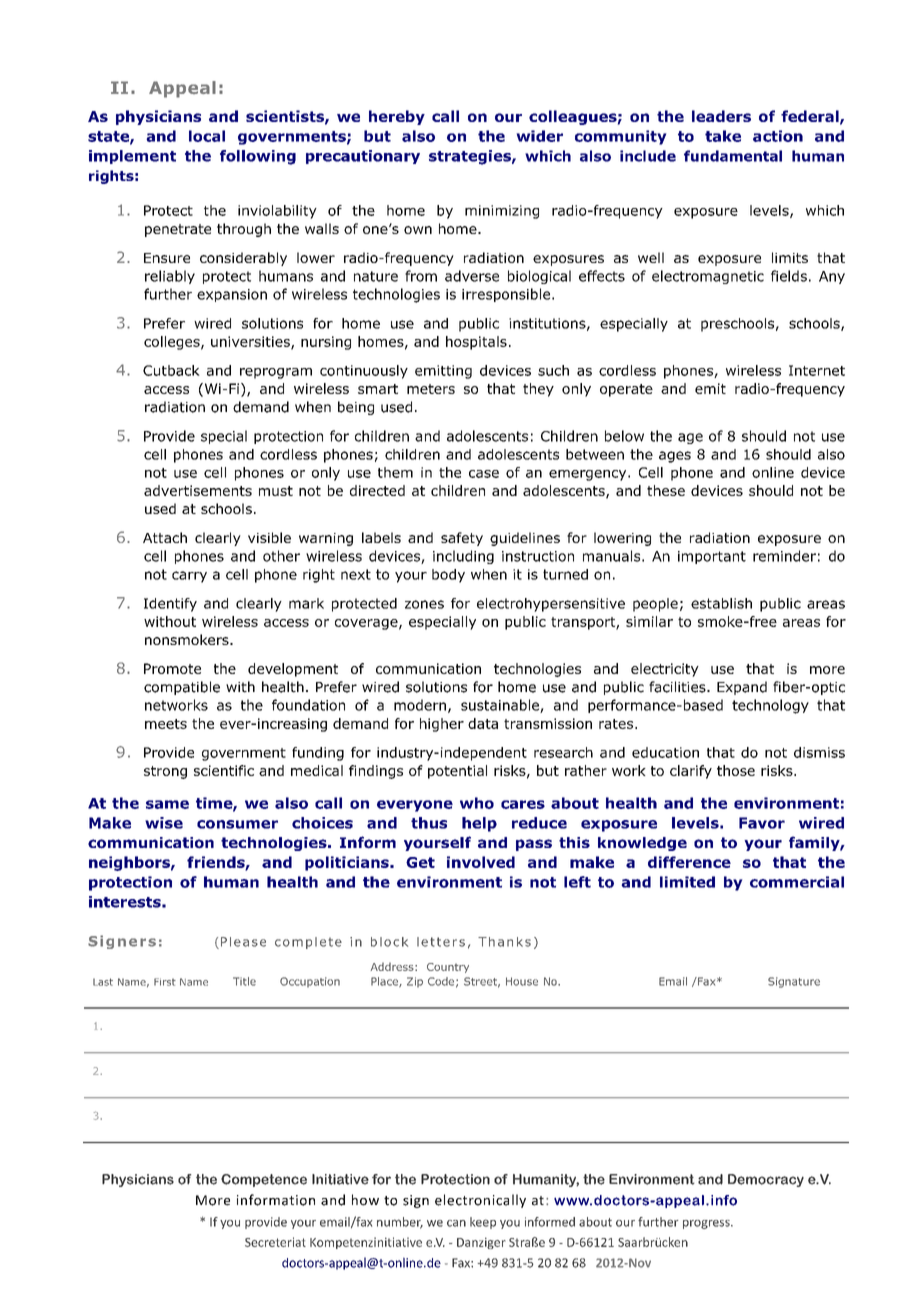 The width and height of the screenshot is (924, 1308). Describe the element at coordinates (171, 370) in the screenshot. I see `Cutback` at that location.
